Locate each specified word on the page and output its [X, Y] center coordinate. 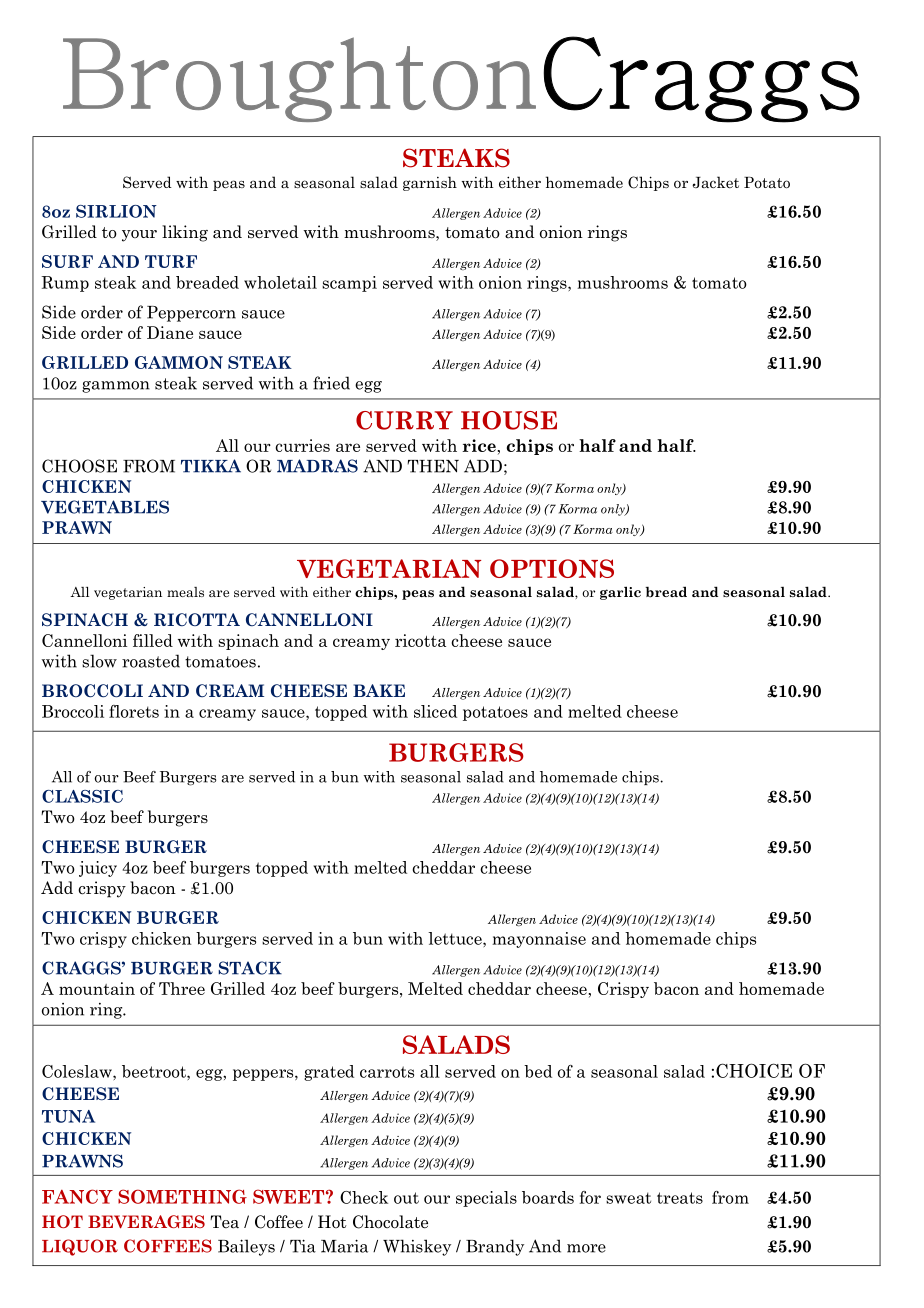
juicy [98, 869]
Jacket [715, 182]
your [139, 236]
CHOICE [754, 1070]
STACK [250, 968]
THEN [433, 466]
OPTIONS [552, 568]
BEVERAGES [146, 1222]
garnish [430, 183]
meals [185, 592]
